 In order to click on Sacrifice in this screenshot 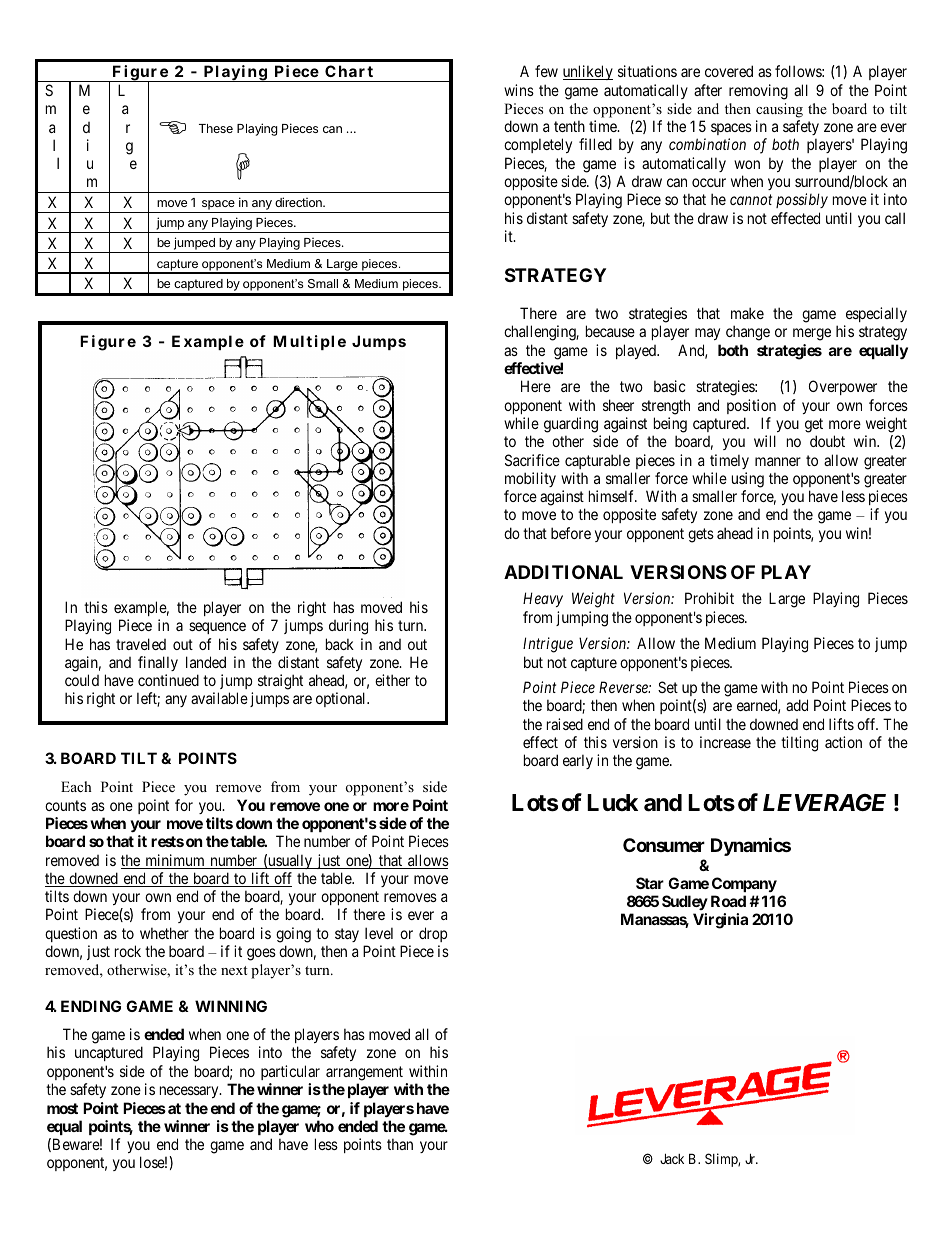, I will do `click(532, 460)`.
